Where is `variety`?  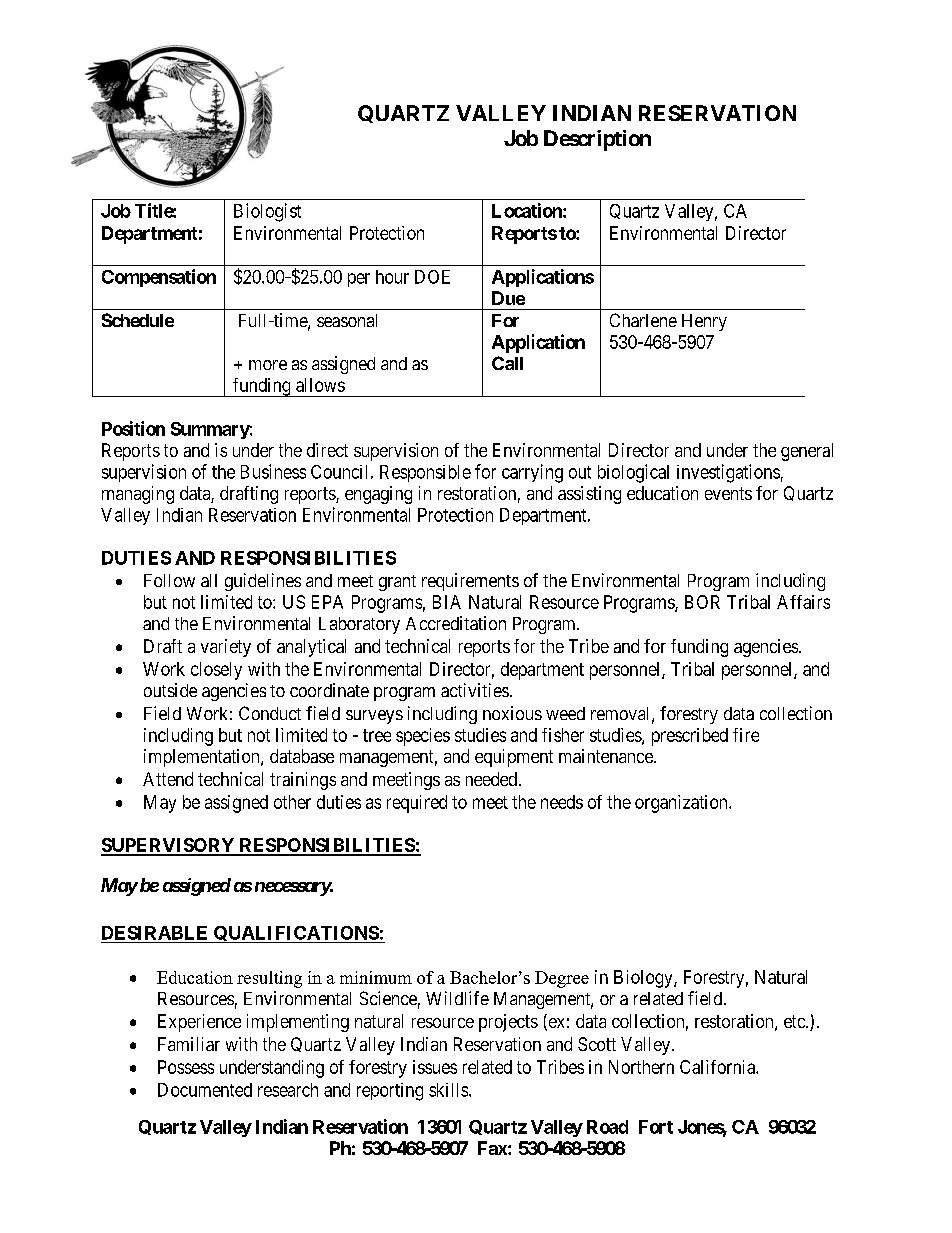 variety is located at coordinates (226, 648).
